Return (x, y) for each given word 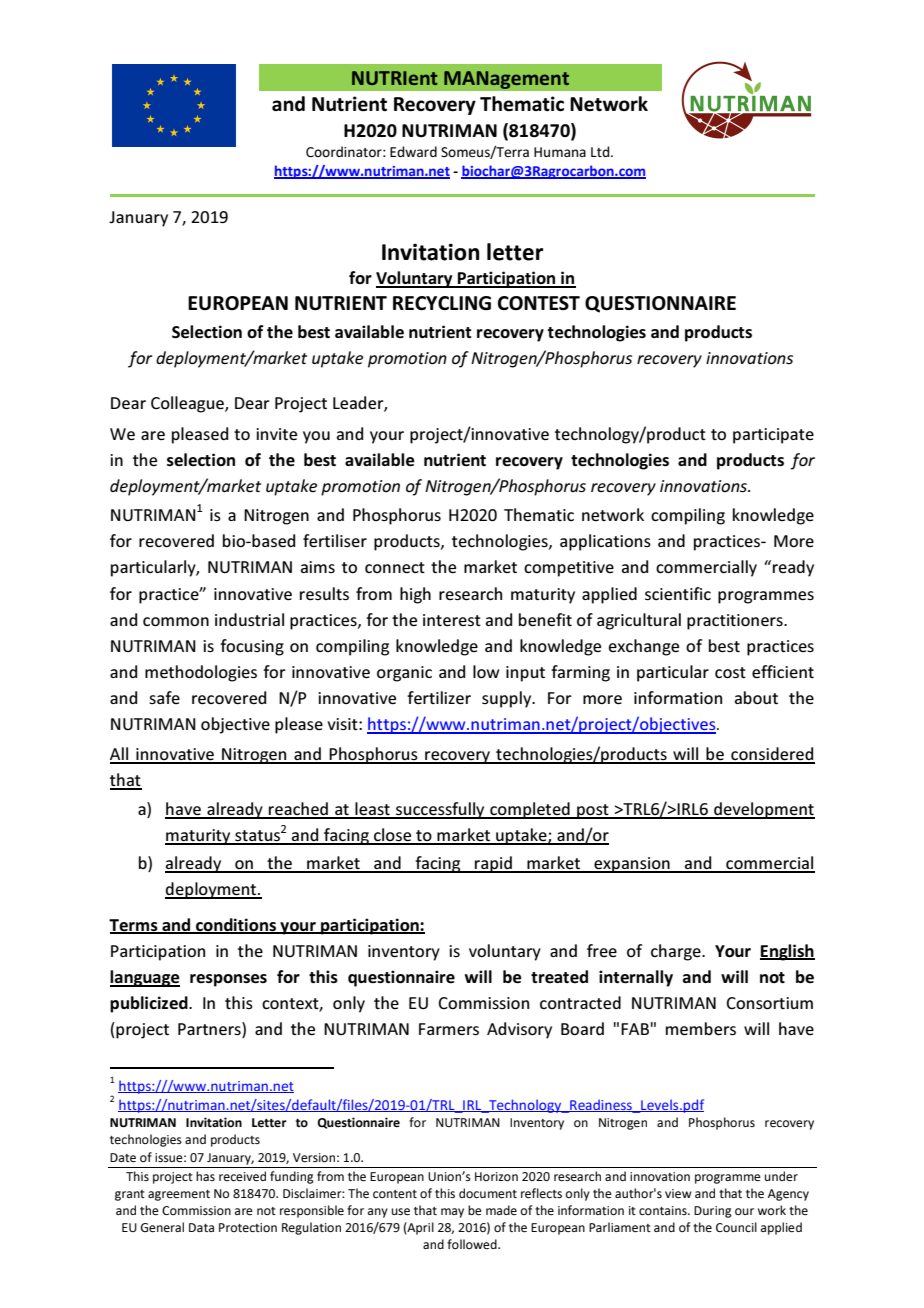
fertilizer (439, 697)
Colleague (188, 404)
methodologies (201, 673)
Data (201, 1227)
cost (730, 672)
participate (773, 436)
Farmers (449, 1029)
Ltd (601, 151)
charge (677, 952)
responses (228, 980)
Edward (413, 151)
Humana (560, 152)
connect (395, 567)
